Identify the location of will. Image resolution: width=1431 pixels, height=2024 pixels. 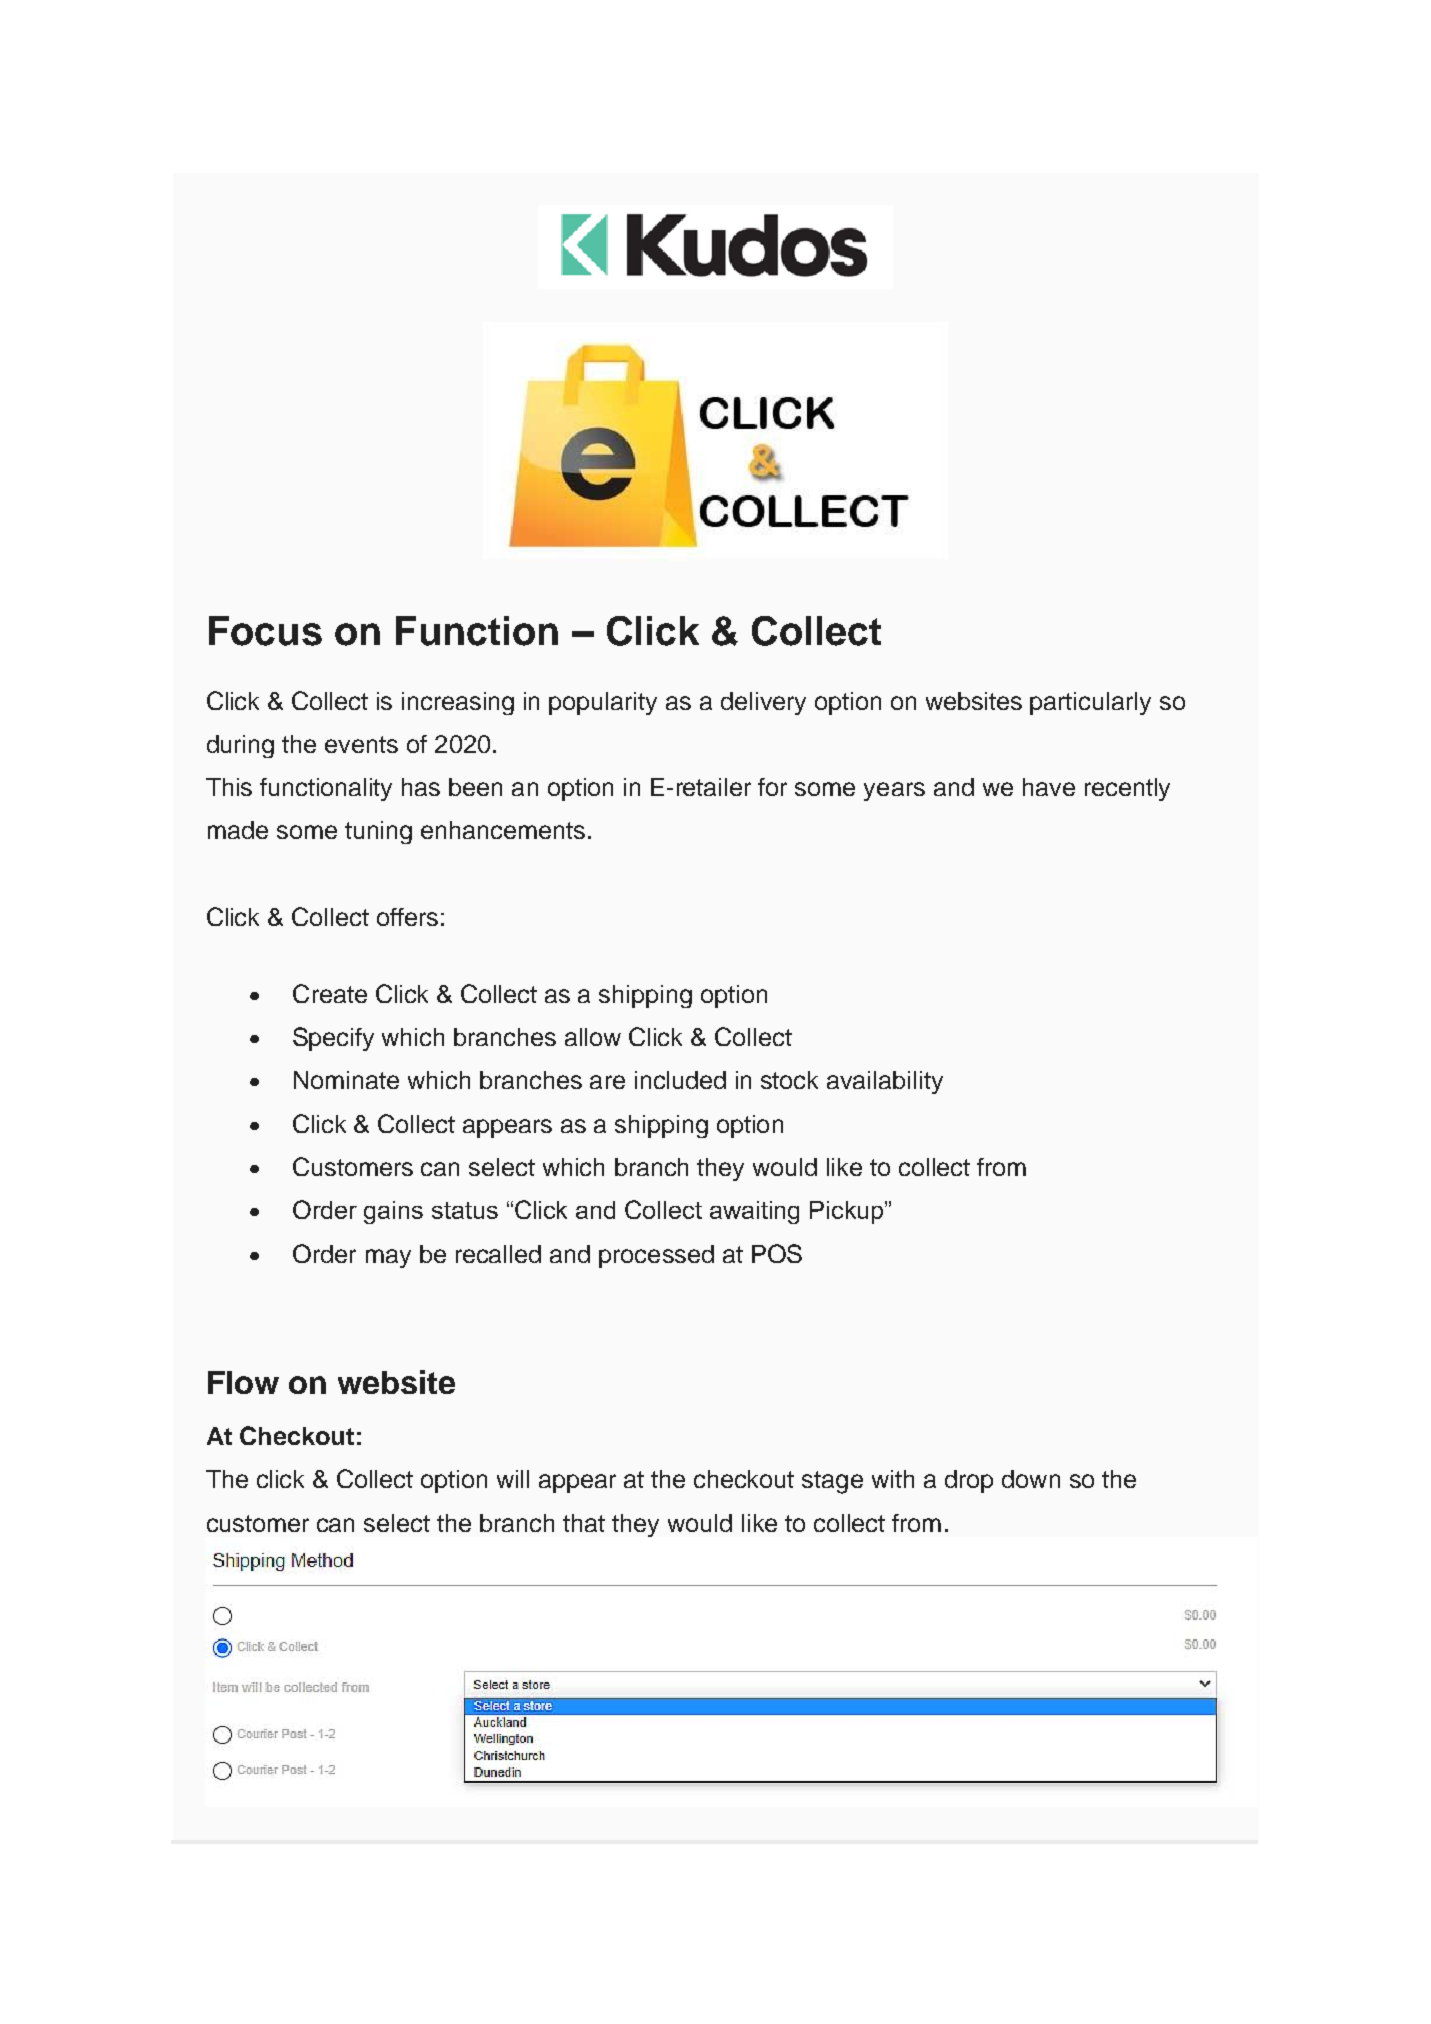
(513, 1479).
